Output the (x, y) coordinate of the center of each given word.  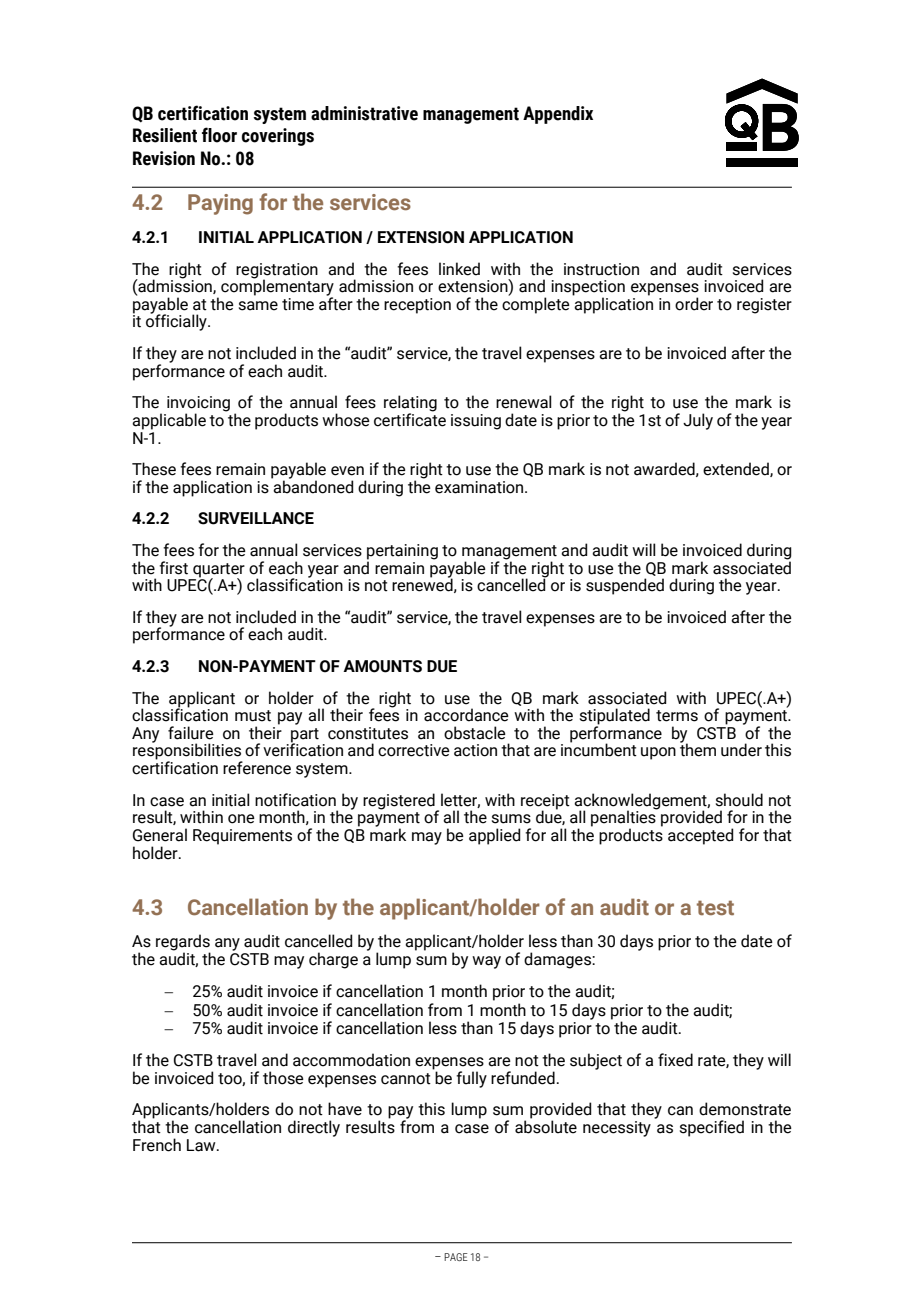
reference (257, 768)
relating (410, 404)
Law (202, 1145)
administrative (364, 113)
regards (183, 943)
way (486, 962)
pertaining (402, 553)
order (694, 304)
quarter (219, 571)
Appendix (558, 115)
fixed (675, 1060)
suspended (625, 586)
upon (658, 753)
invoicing (198, 405)
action (475, 750)
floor (219, 135)
